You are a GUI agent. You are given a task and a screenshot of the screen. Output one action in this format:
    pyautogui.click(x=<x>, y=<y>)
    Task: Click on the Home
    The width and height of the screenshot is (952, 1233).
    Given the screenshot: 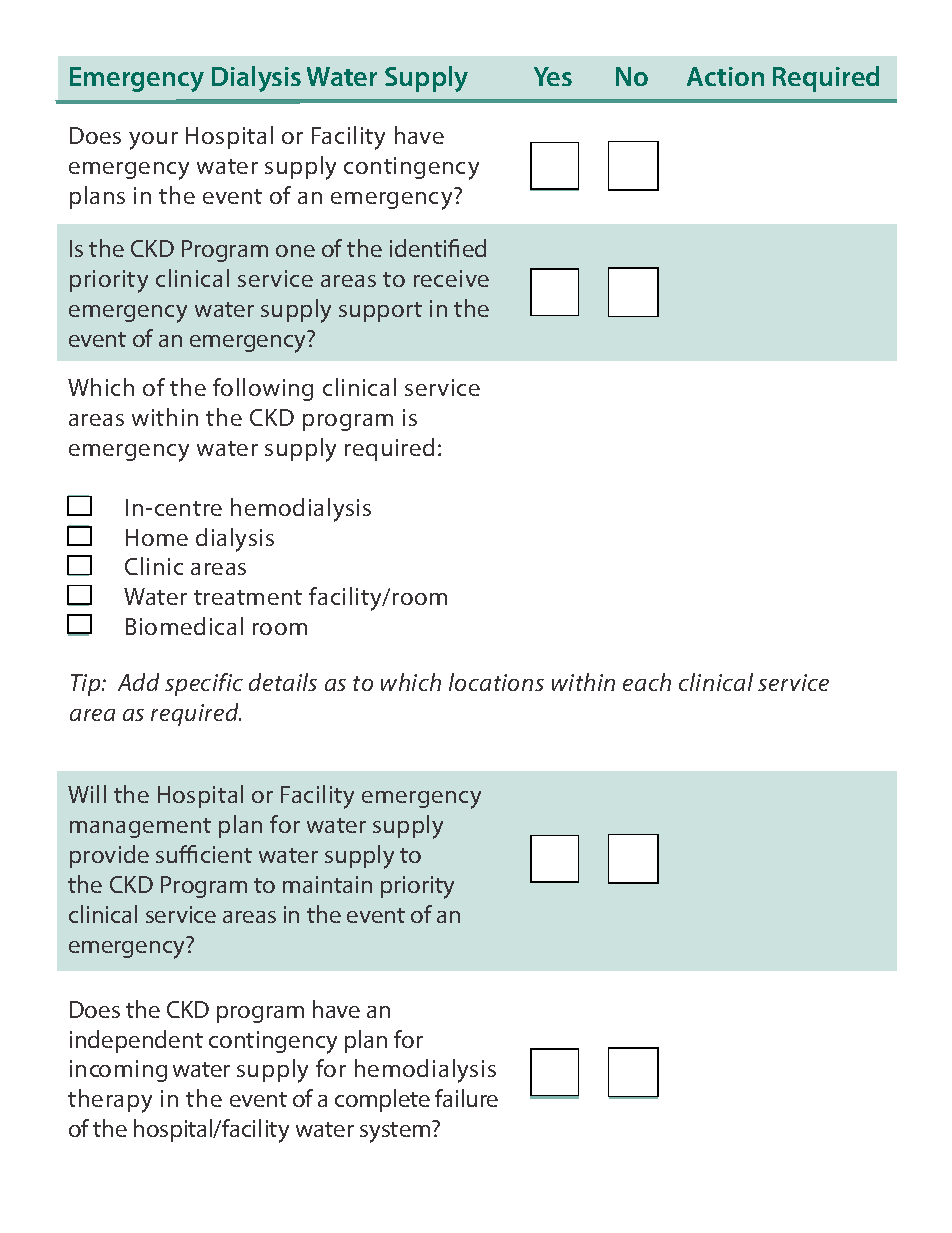 What is the action you would take?
    pyautogui.click(x=157, y=537)
